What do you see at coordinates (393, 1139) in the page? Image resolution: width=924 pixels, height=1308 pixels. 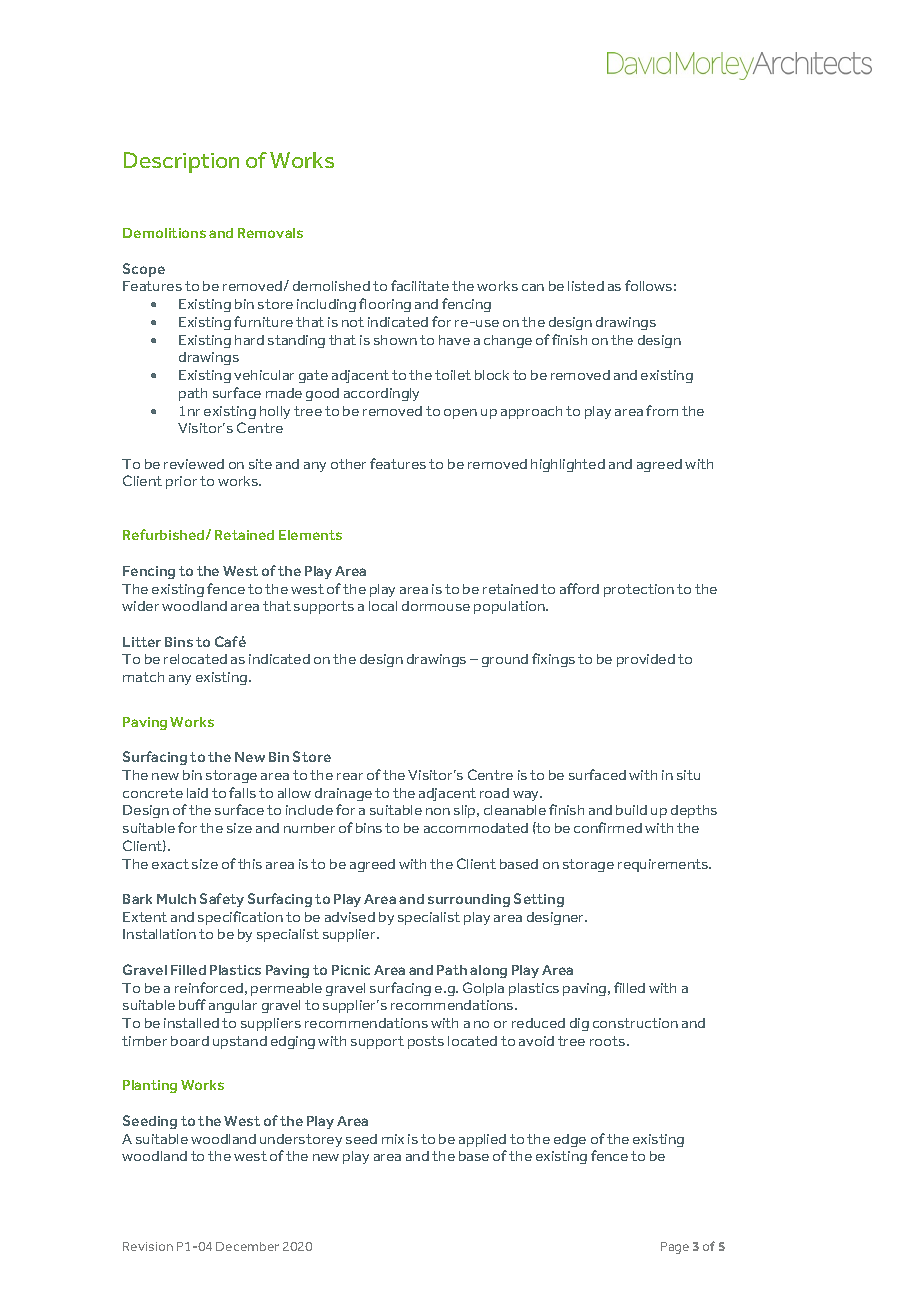 I see `mix` at bounding box center [393, 1139].
